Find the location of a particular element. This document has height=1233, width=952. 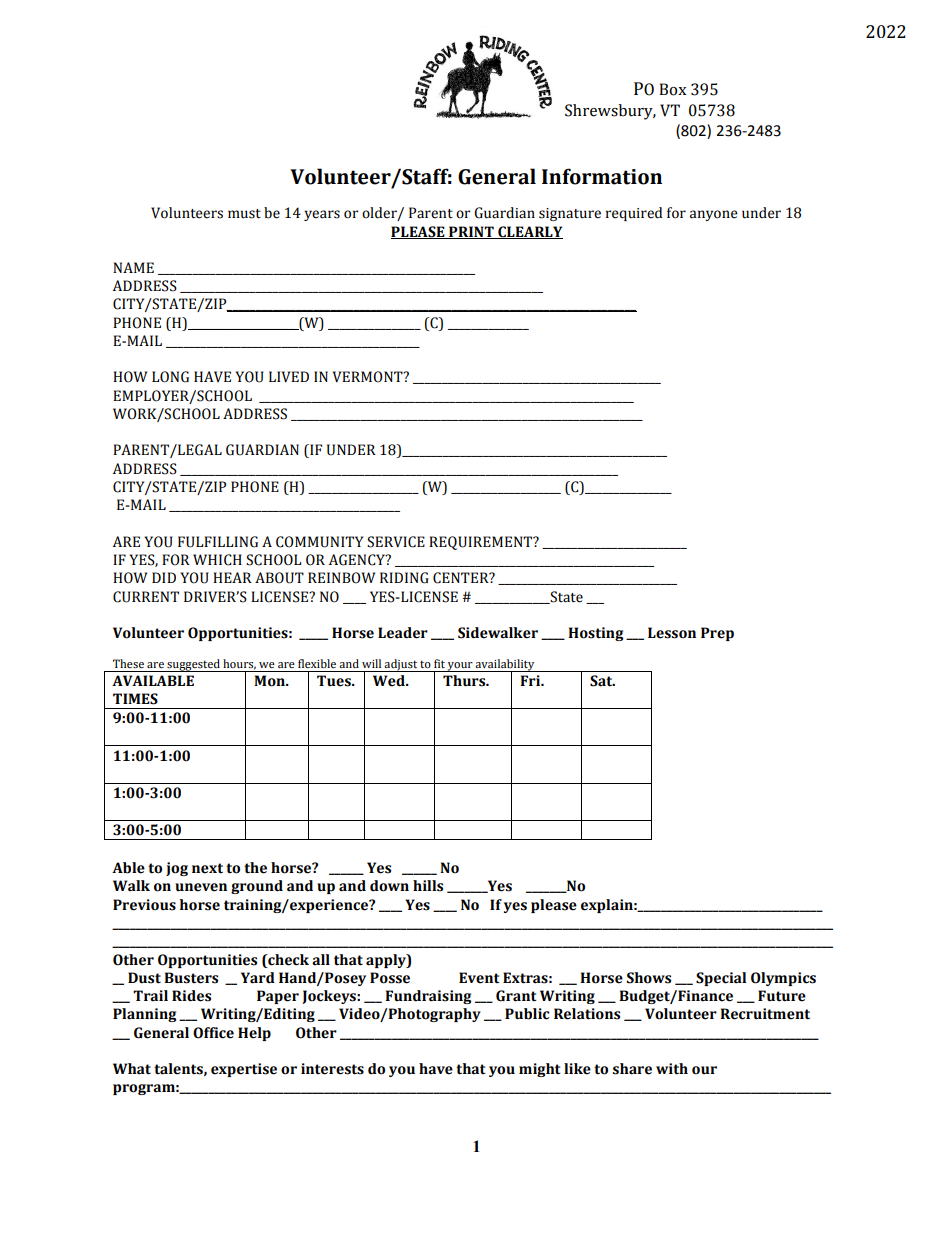

Box is located at coordinates (673, 89).
